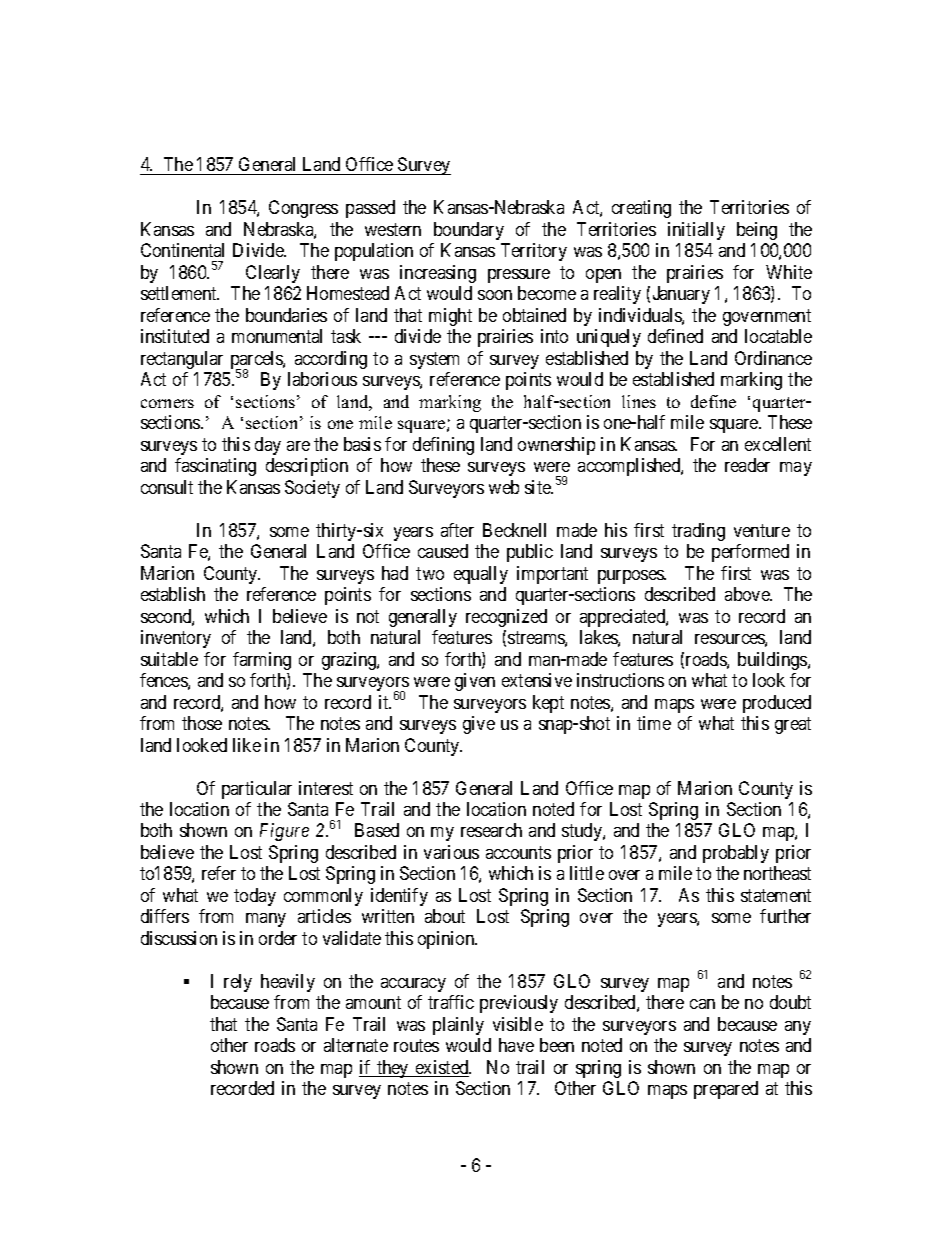  What do you see at coordinates (215, 467) in the screenshot?
I see `fascinating` at bounding box center [215, 467].
